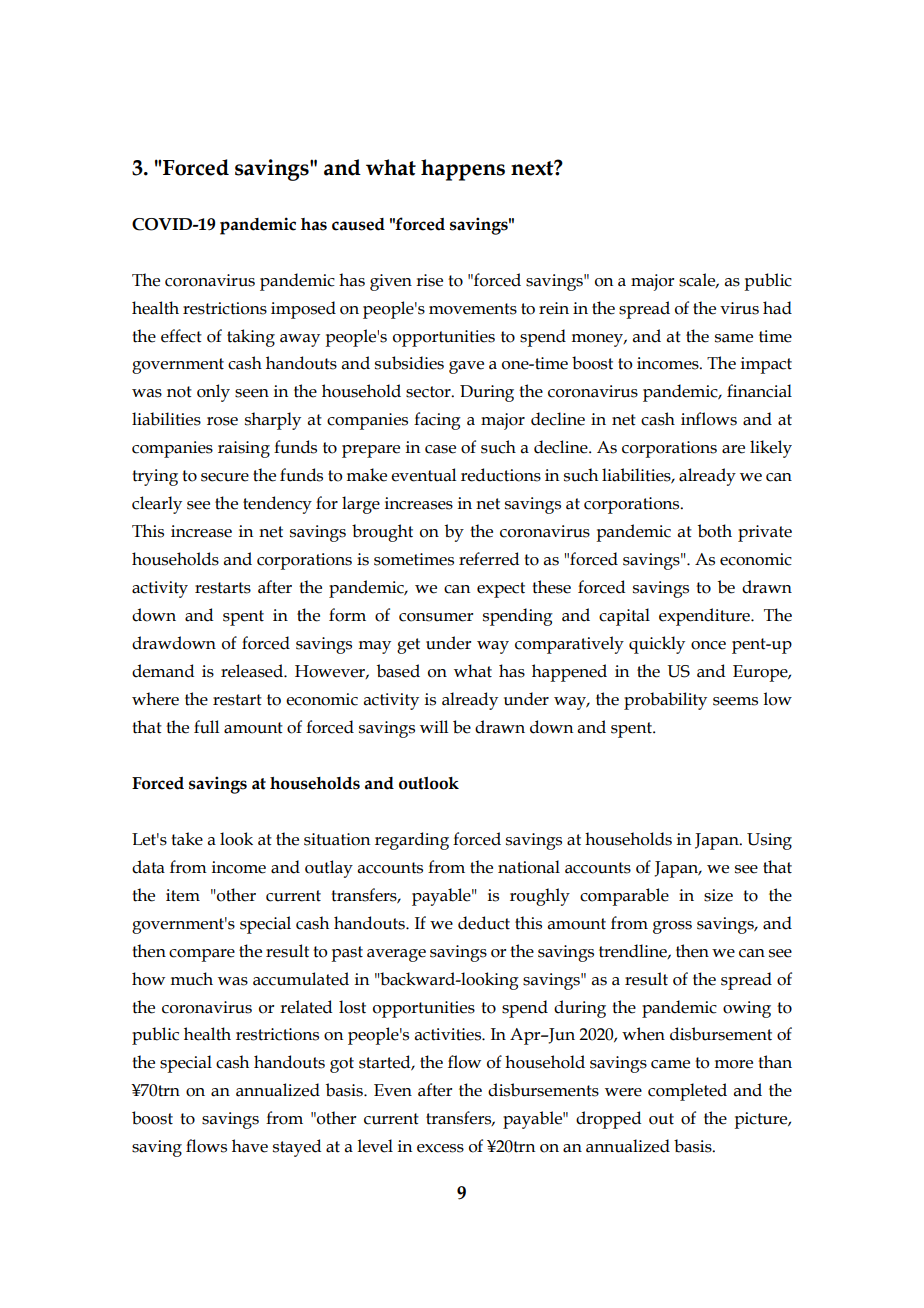 Image resolution: width=924 pixels, height=1308 pixels. I want to click on take, so click(187, 839).
